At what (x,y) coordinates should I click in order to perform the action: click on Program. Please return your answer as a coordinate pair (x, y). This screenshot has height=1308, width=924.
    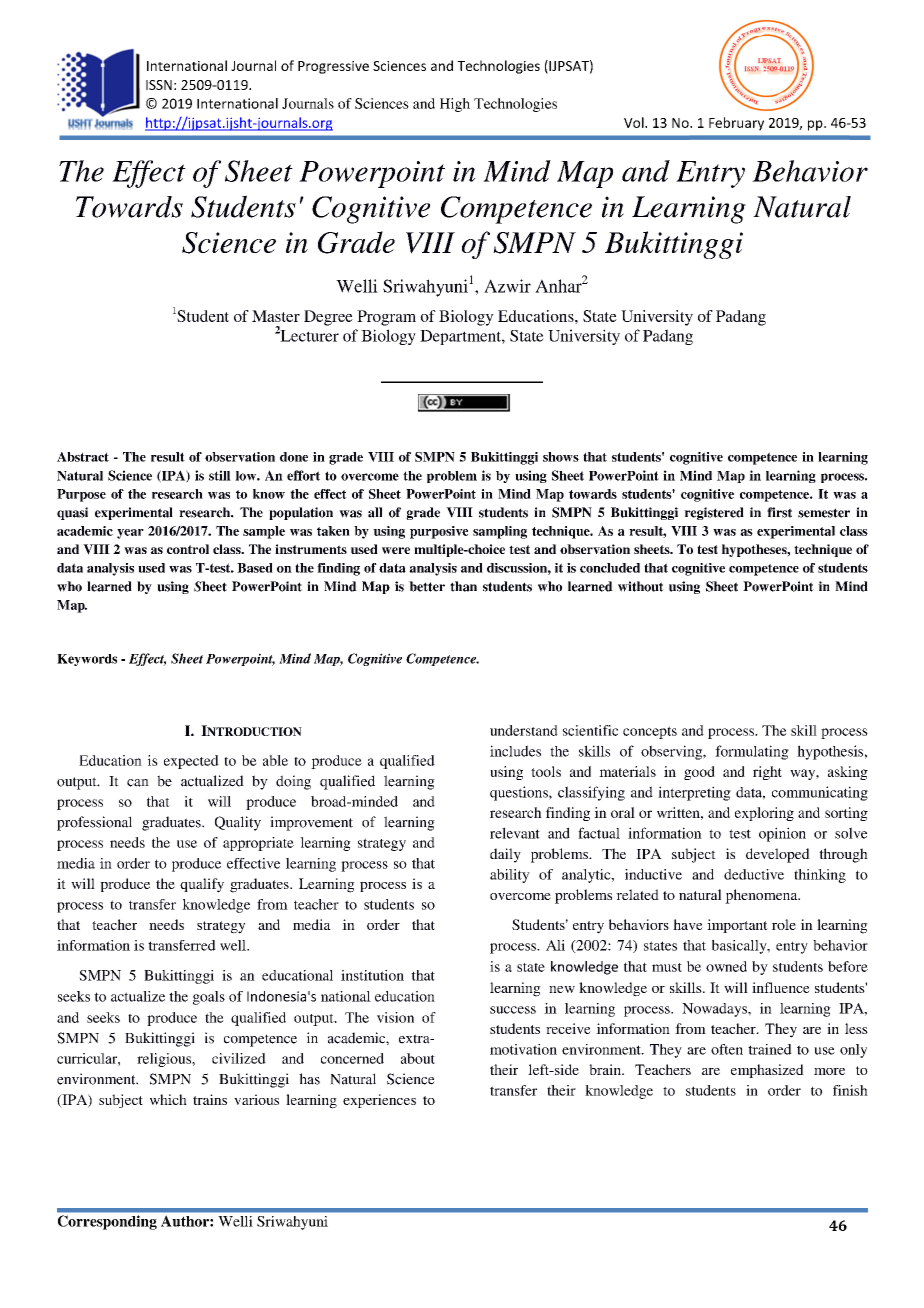
    Looking at the image, I should click on (386, 318).
